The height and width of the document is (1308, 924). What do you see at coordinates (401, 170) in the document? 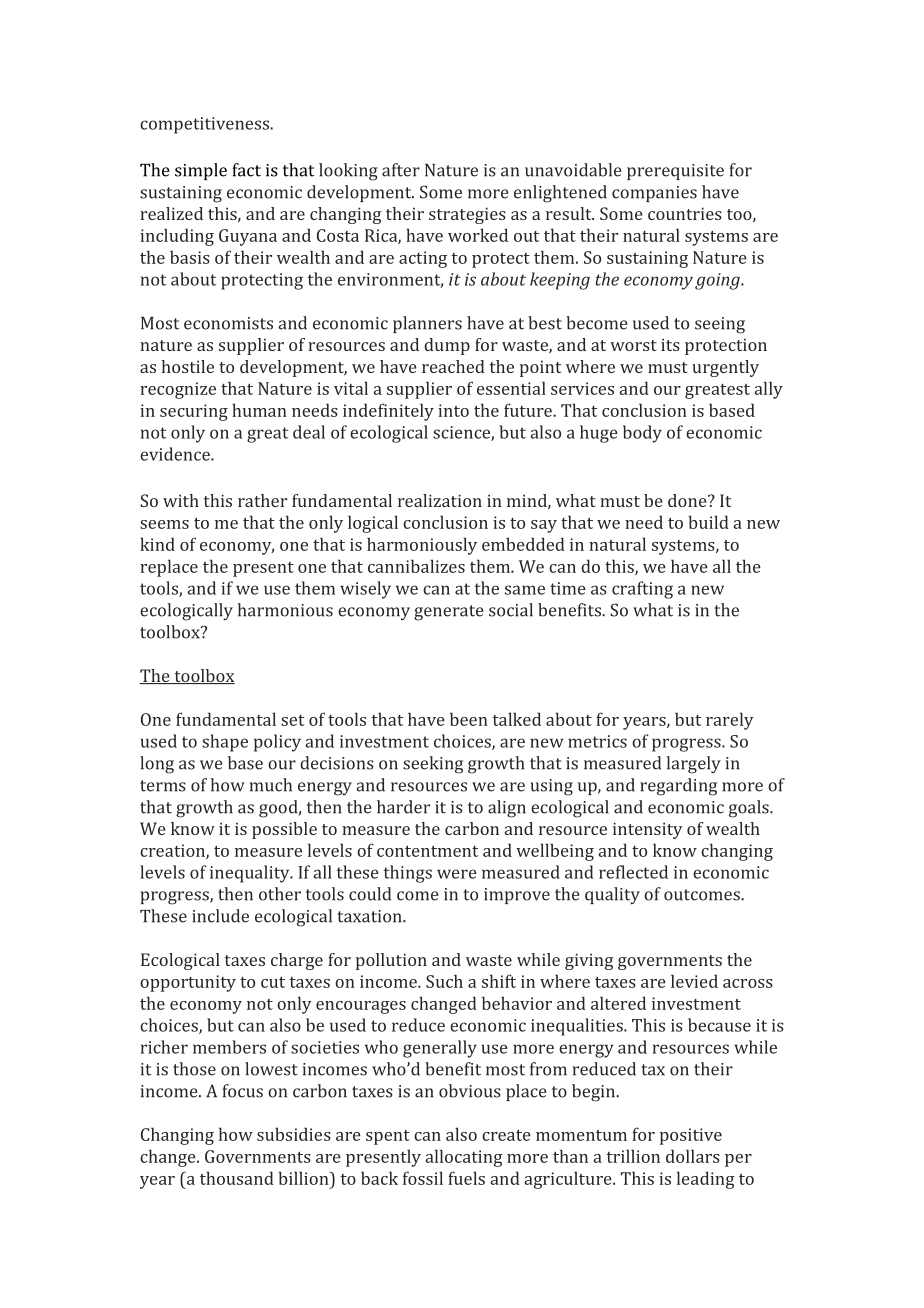
I see `after` at bounding box center [401, 170].
